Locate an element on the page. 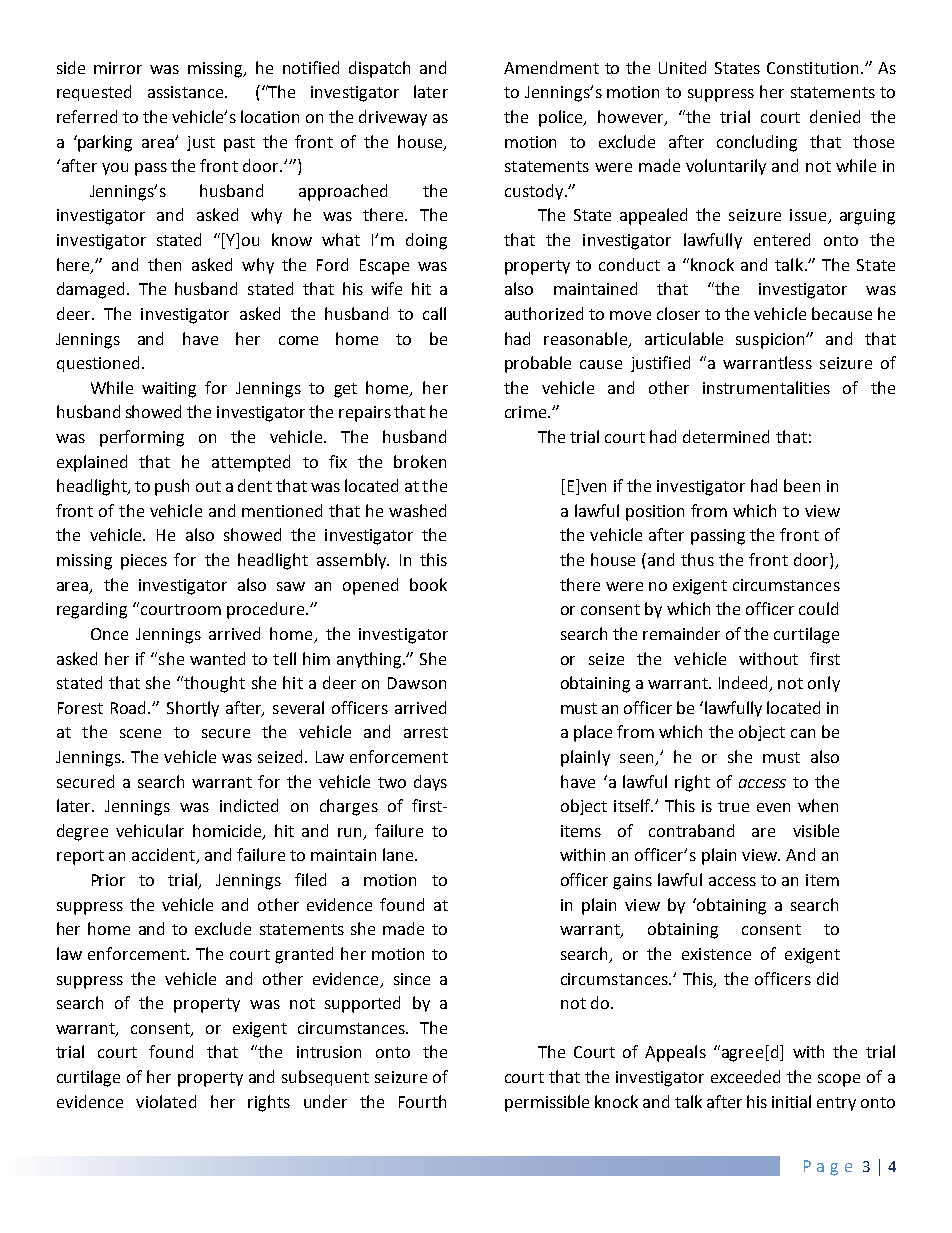  exceeded is located at coordinates (745, 1076).
